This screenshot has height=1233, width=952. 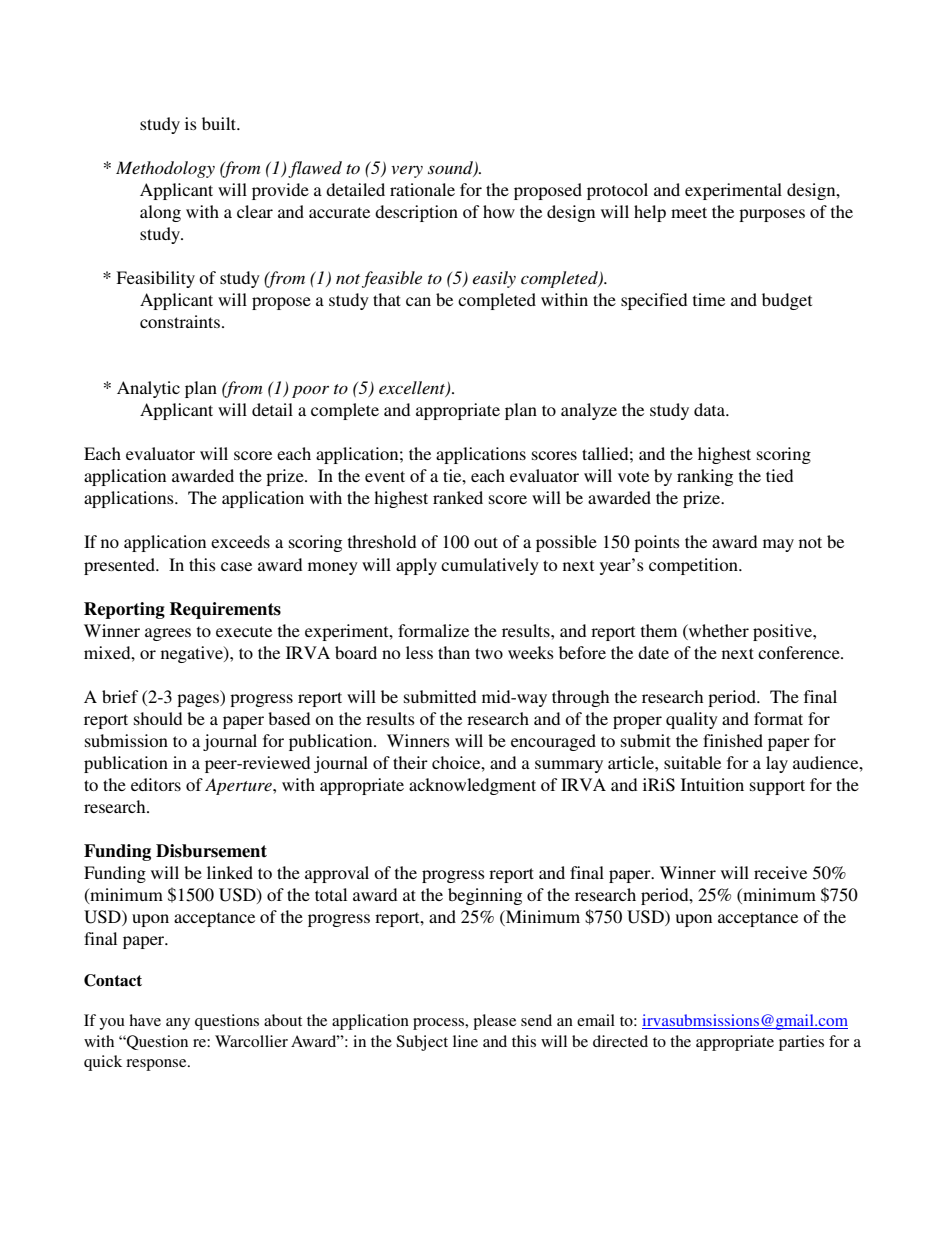 What do you see at coordinates (458, 497) in the screenshot?
I see `ranked` at bounding box center [458, 497].
